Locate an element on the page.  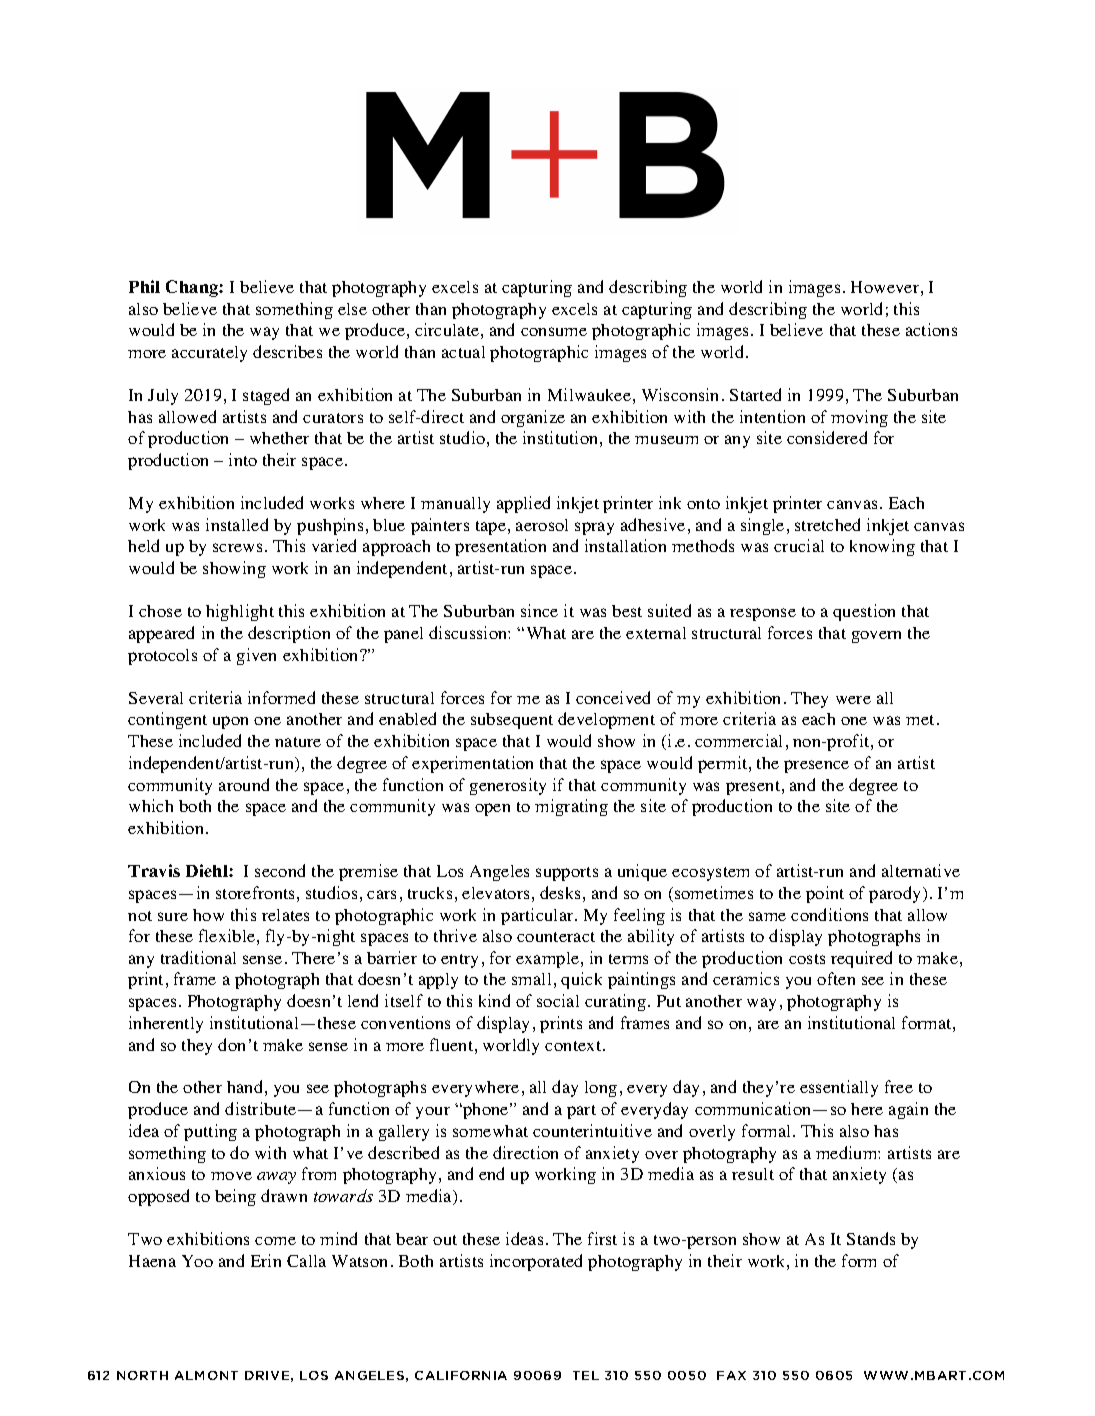
consume is located at coordinates (554, 331).
